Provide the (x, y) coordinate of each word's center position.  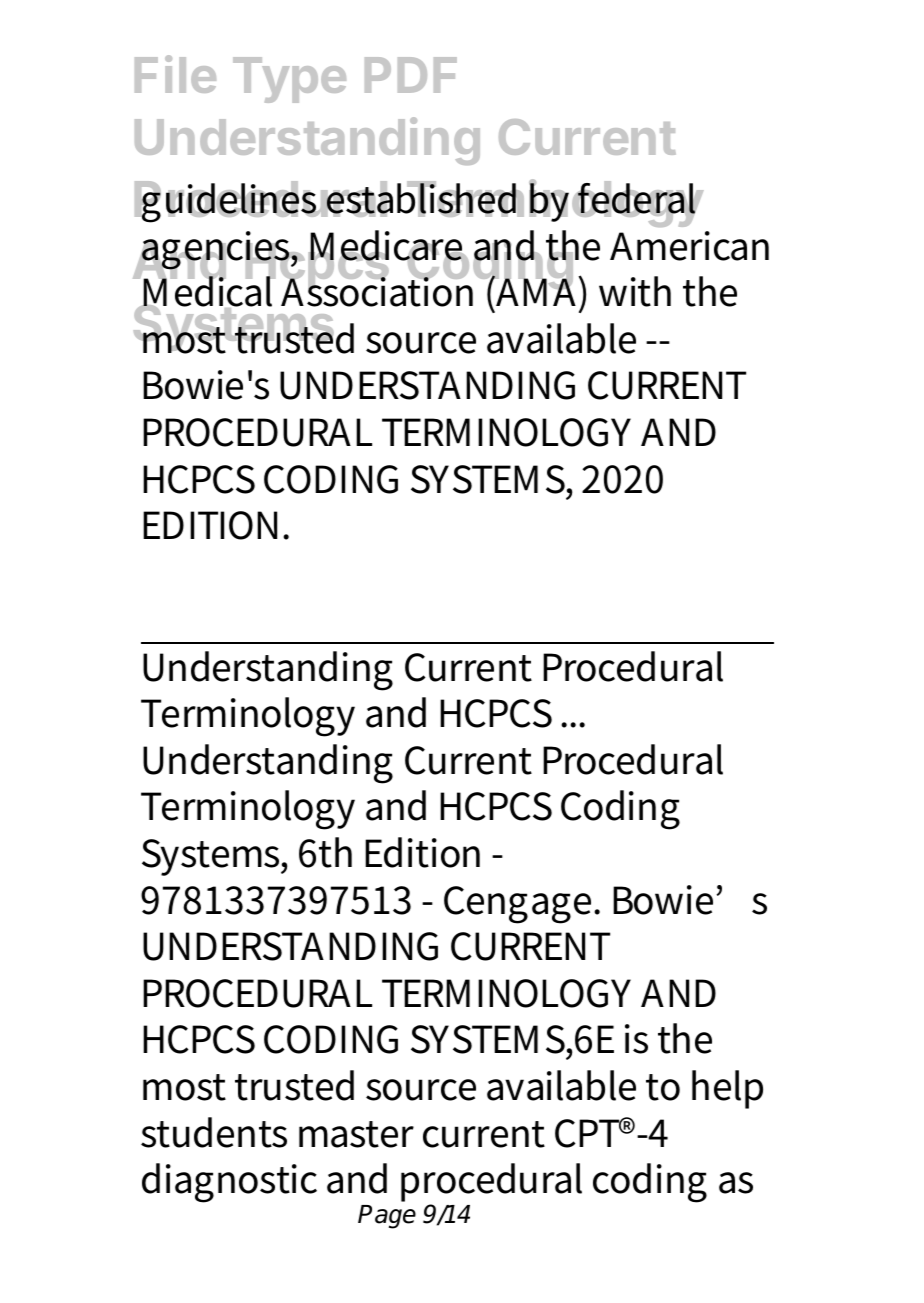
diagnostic (229, 1183)
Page (387, 1217)
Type (289, 80)
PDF (411, 75)
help (727, 1089)
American (689, 246)
